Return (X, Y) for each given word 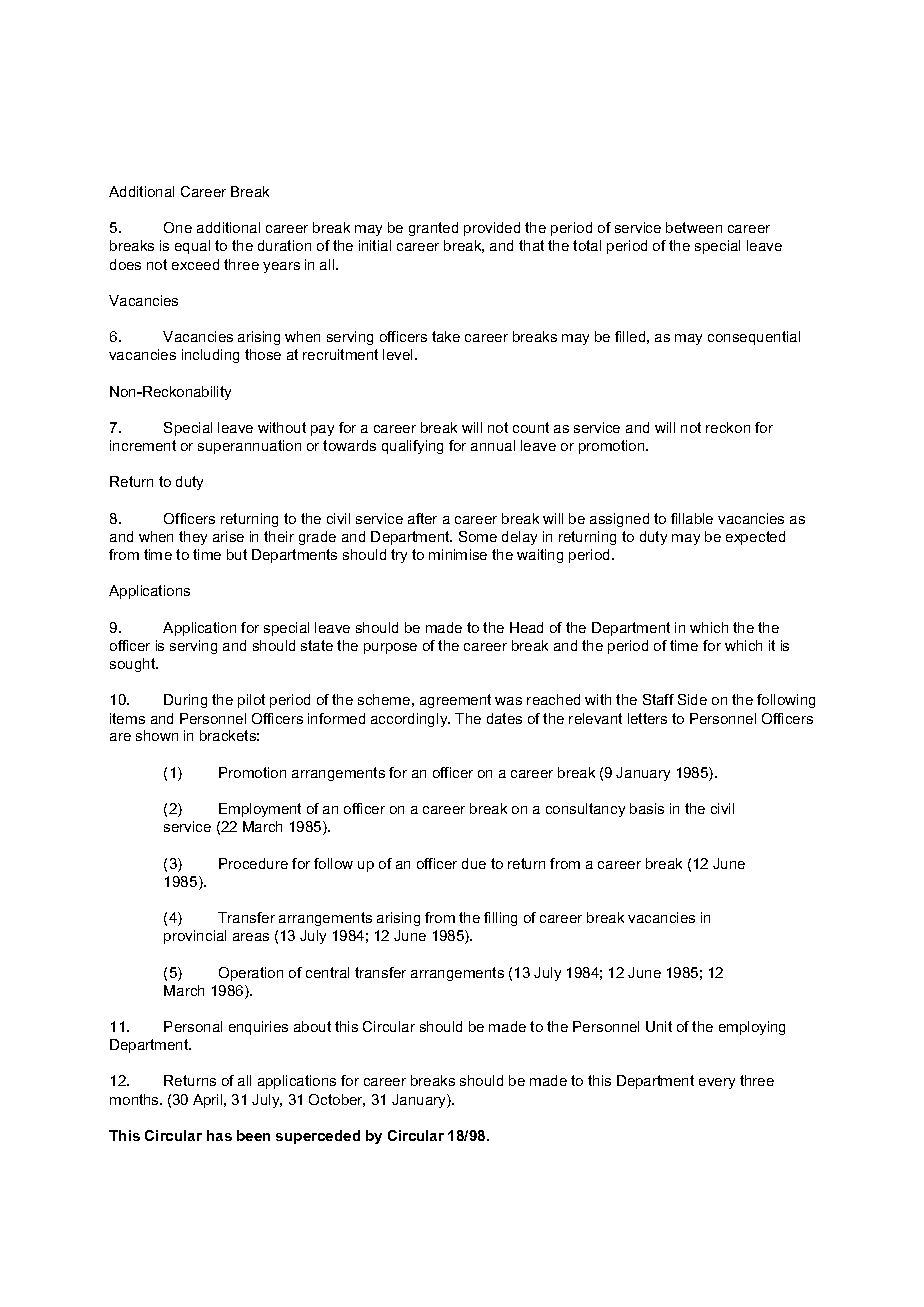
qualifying (412, 447)
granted (433, 229)
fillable (692, 518)
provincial (195, 937)
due (474, 863)
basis (647, 808)
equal (192, 247)
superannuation (249, 447)
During (185, 701)
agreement (455, 701)
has (219, 1135)
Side (692, 699)
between (694, 227)
